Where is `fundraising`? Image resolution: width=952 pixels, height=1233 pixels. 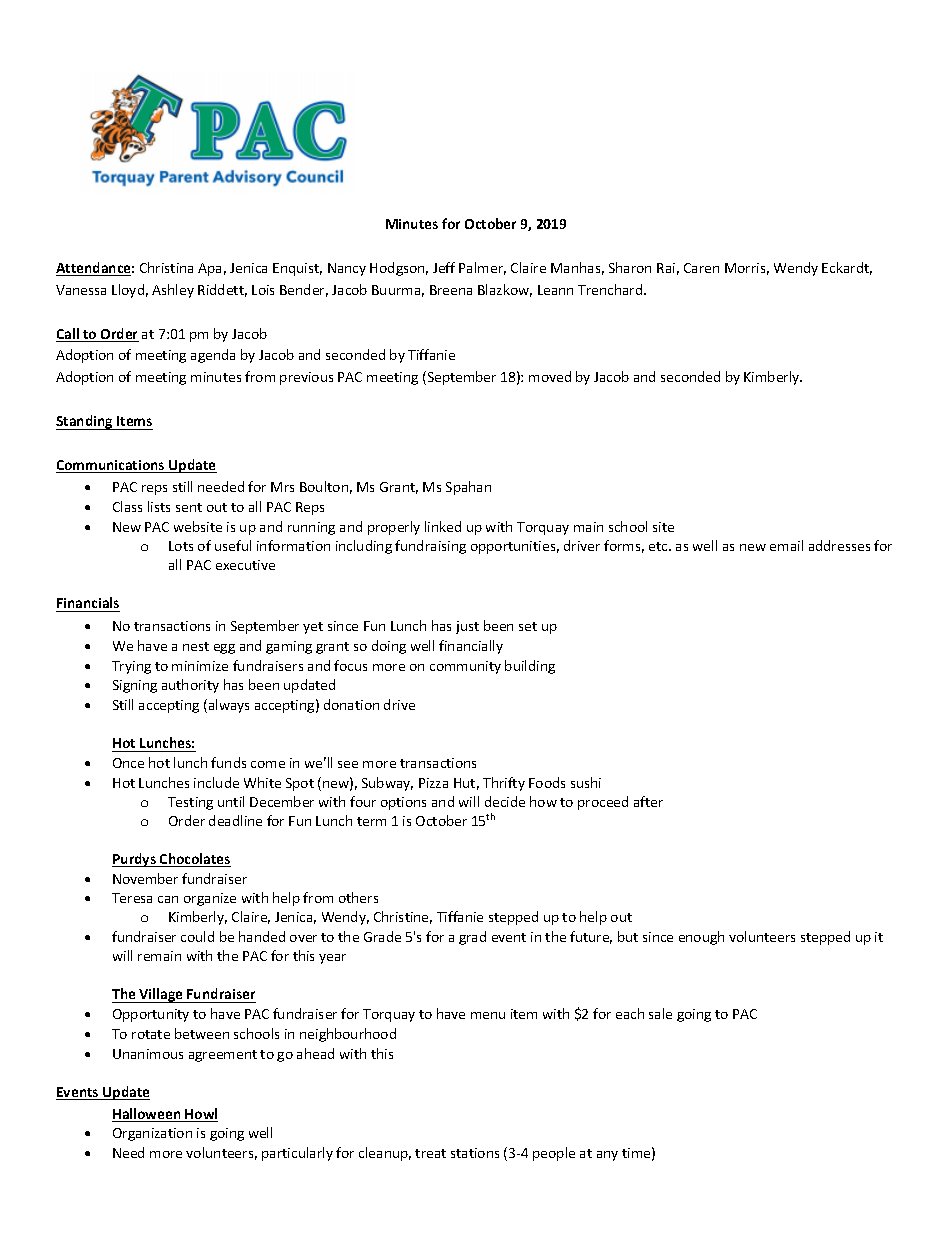 fundraising is located at coordinates (430, 547).
